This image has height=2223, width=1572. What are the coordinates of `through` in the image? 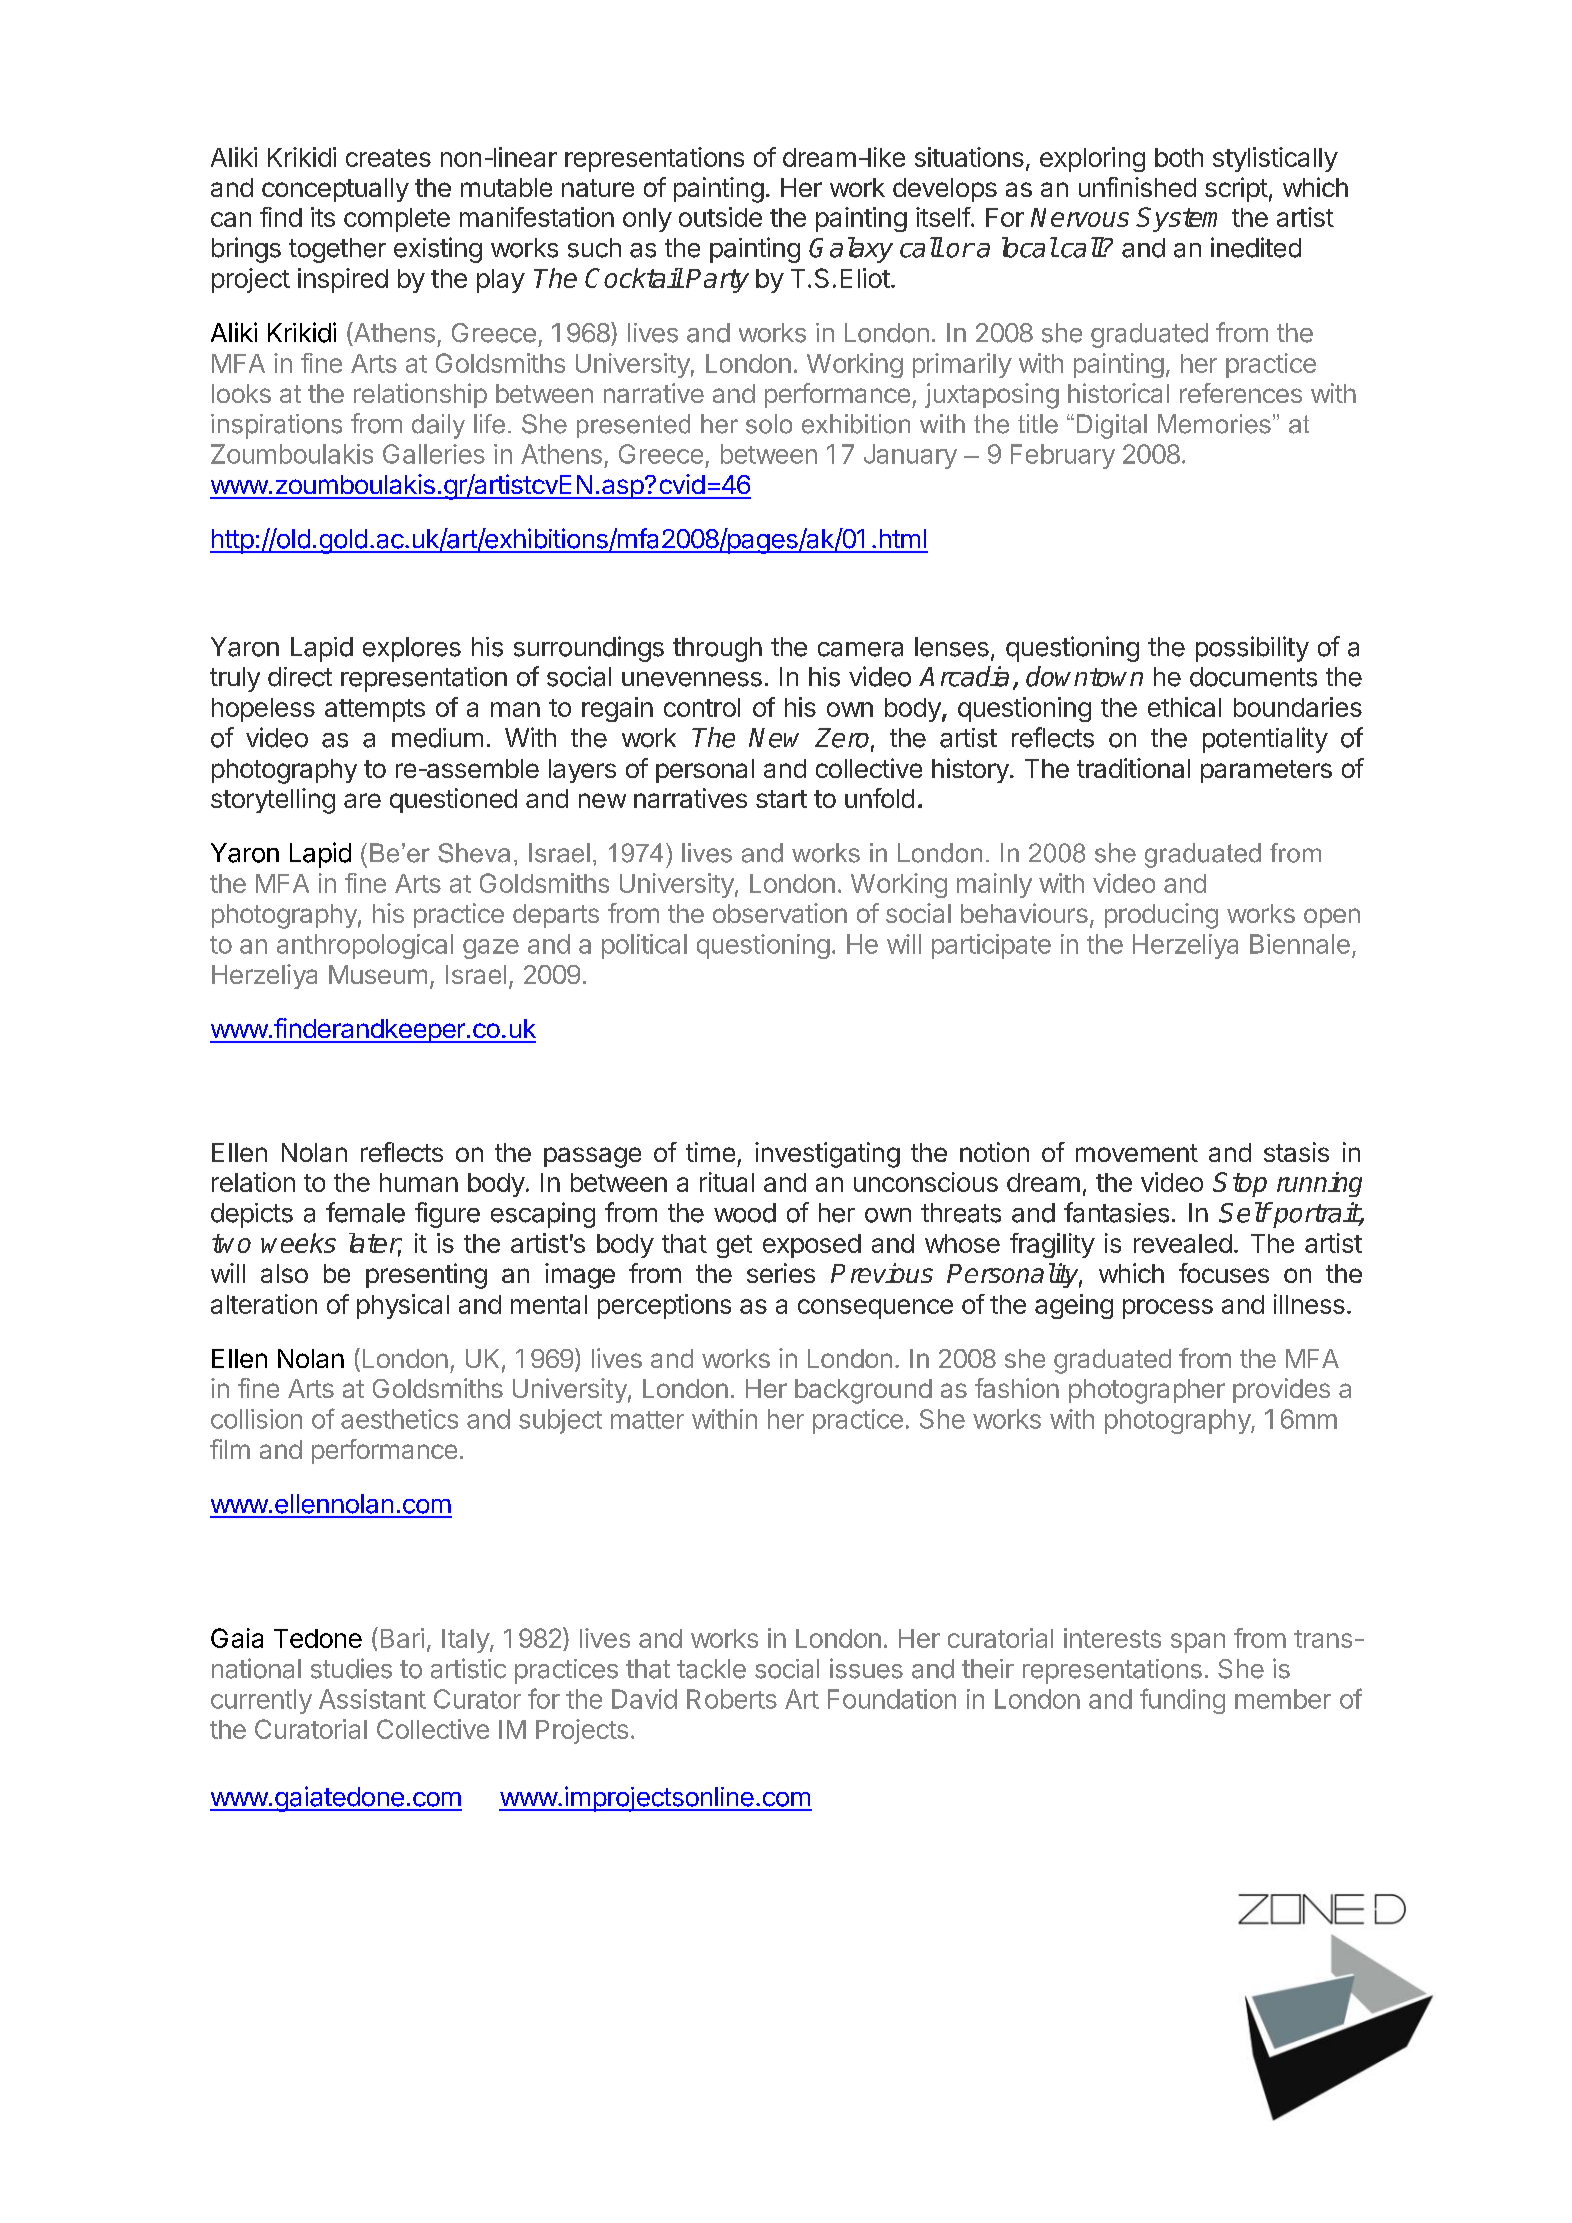 It's located at (717, 649).
